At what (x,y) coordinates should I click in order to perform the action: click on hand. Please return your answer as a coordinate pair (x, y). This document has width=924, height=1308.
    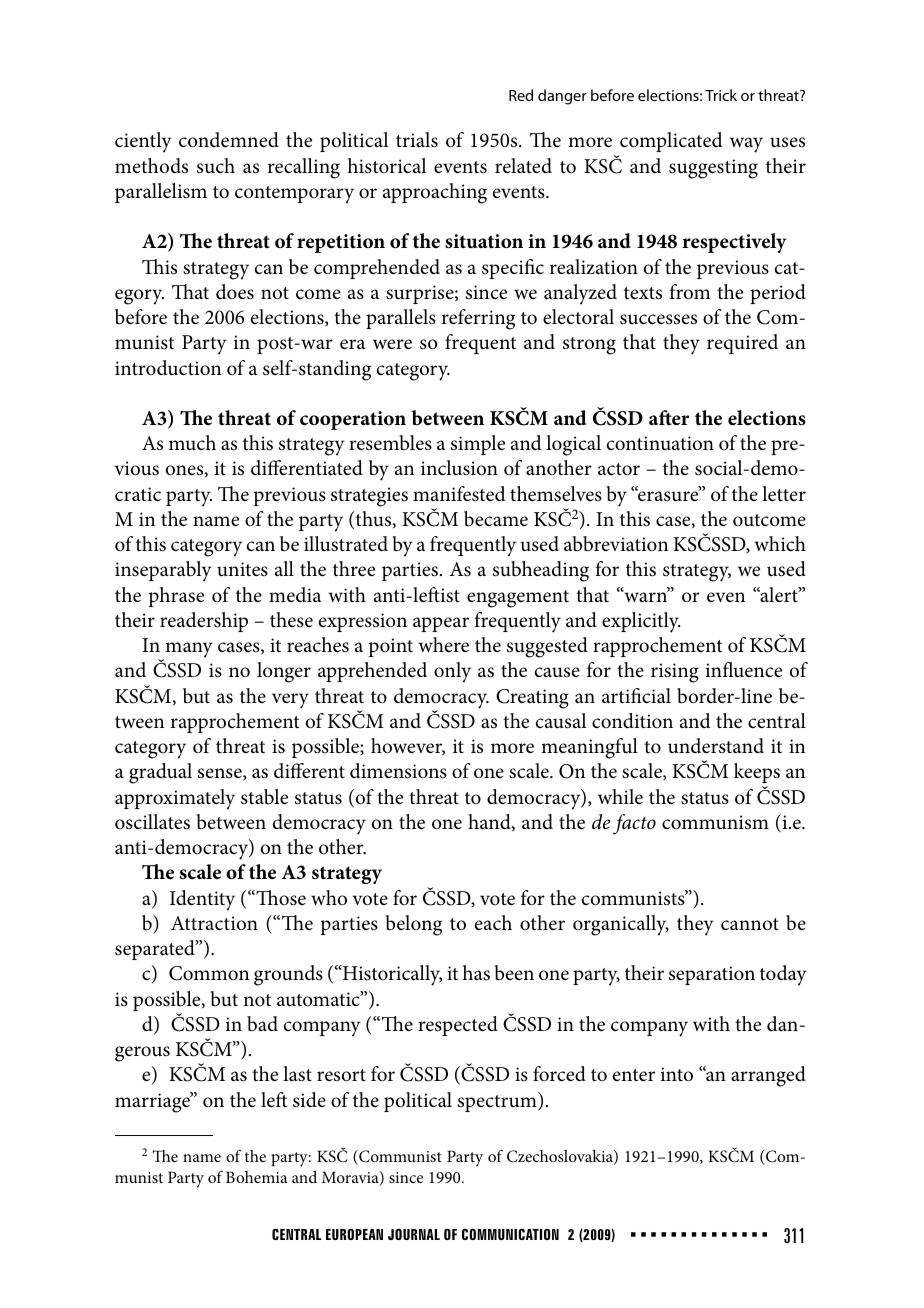
    Looking at the image, I should click on (490, 822).
